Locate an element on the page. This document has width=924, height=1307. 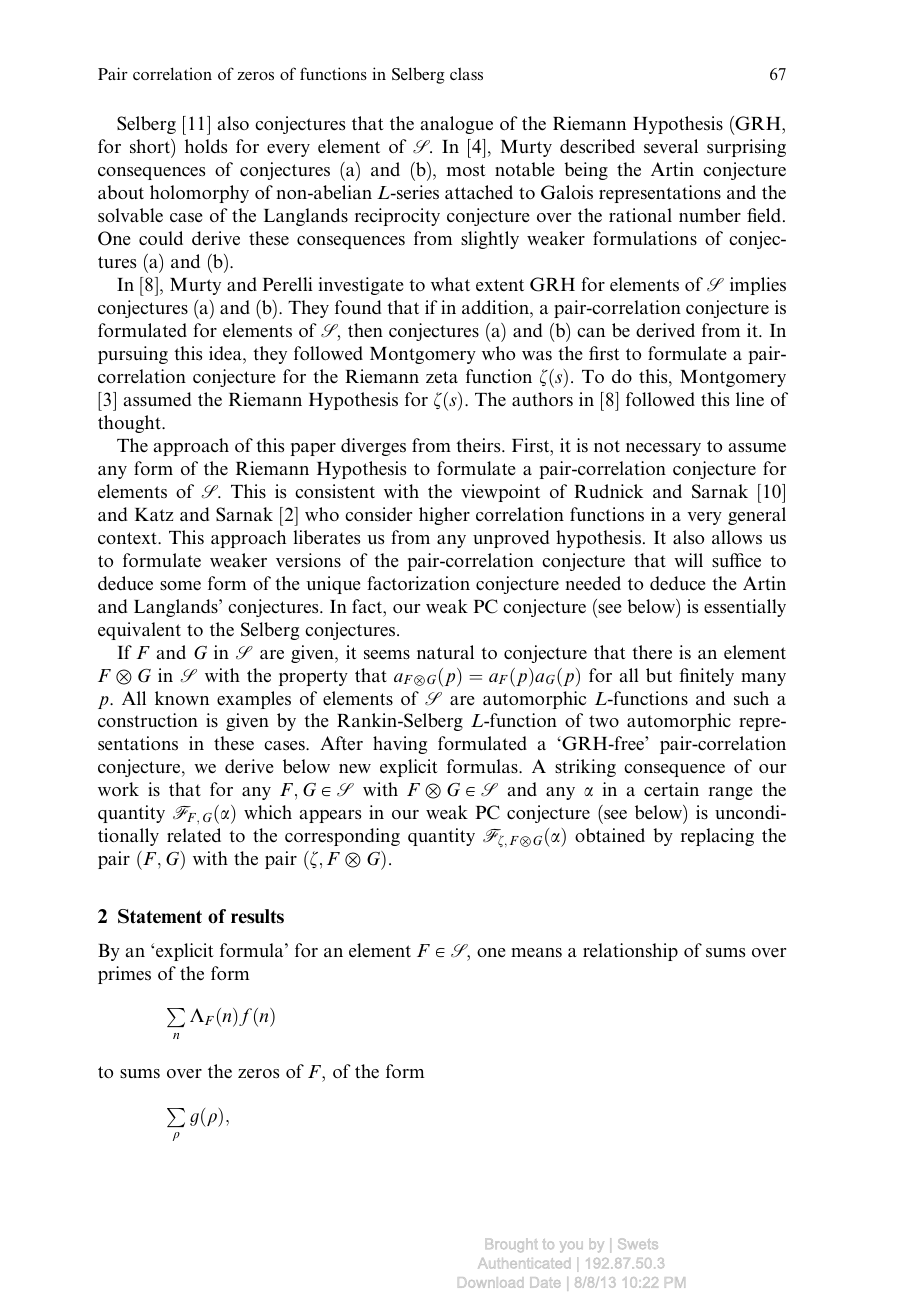
necessary is located at coordinates (663, 449).
